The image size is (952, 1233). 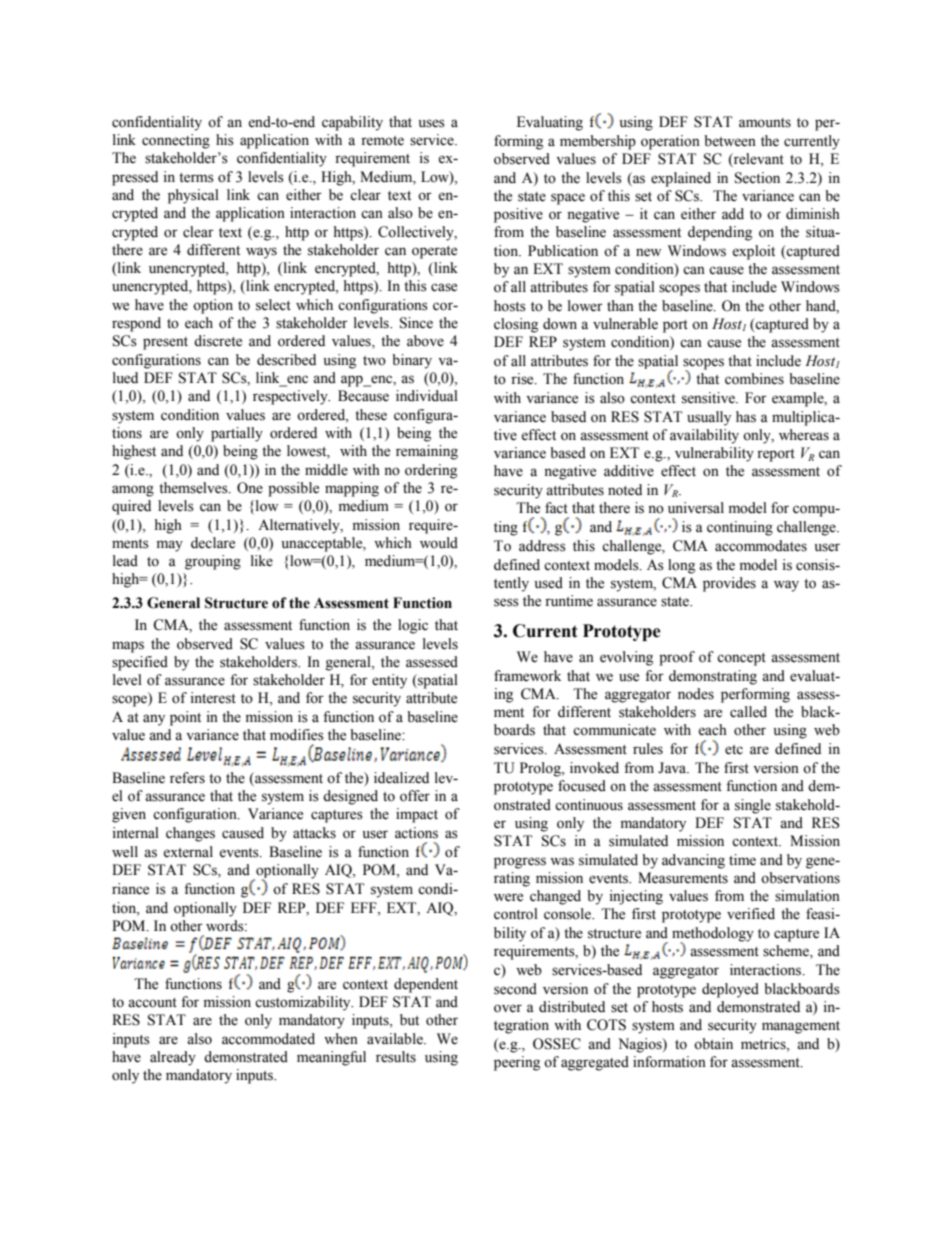 What do you see at coordinates (729, 584) in the screenshot?
I see `provides` at bounding box center [729, 584].
